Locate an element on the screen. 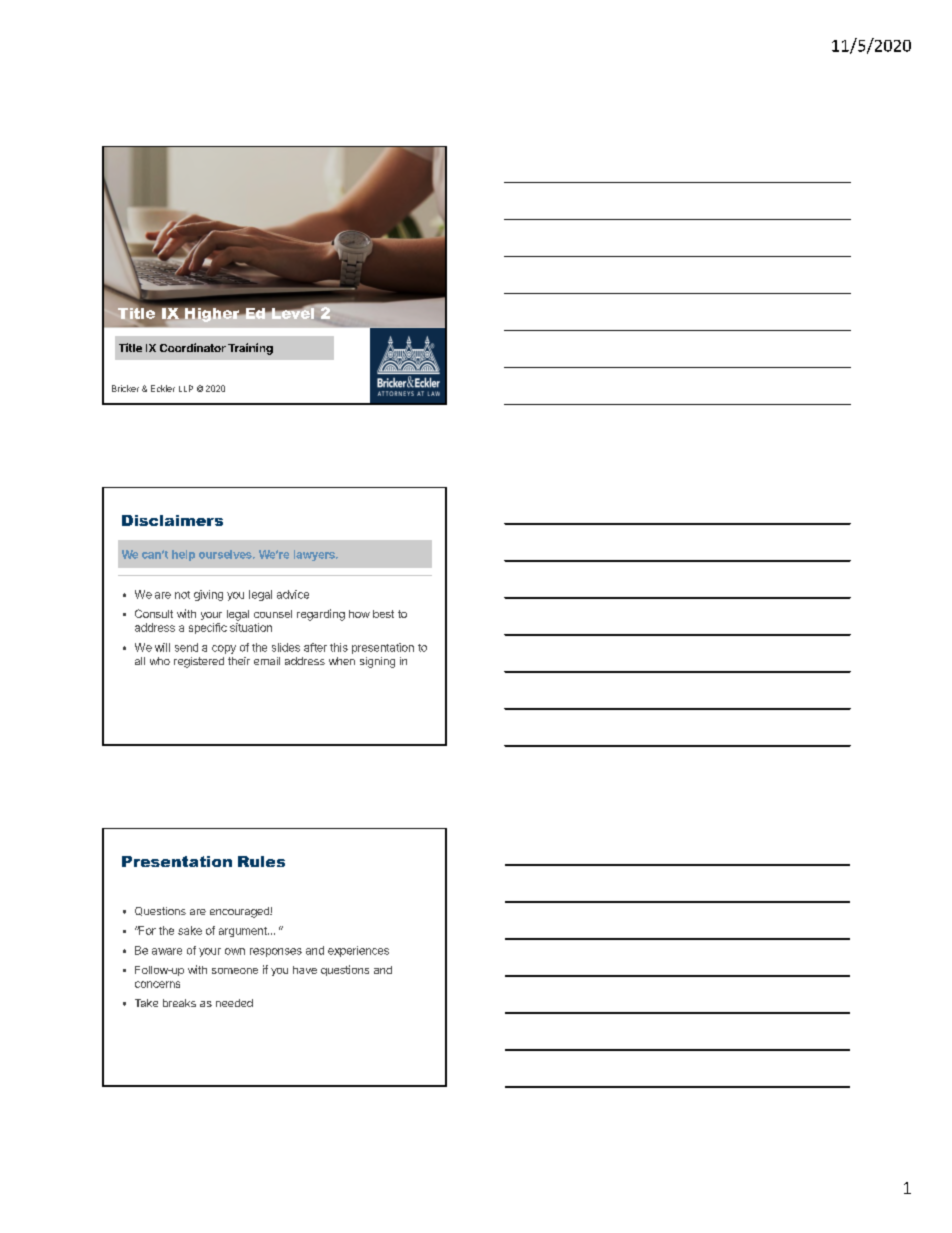  how is located at coordinates (359, 614).
